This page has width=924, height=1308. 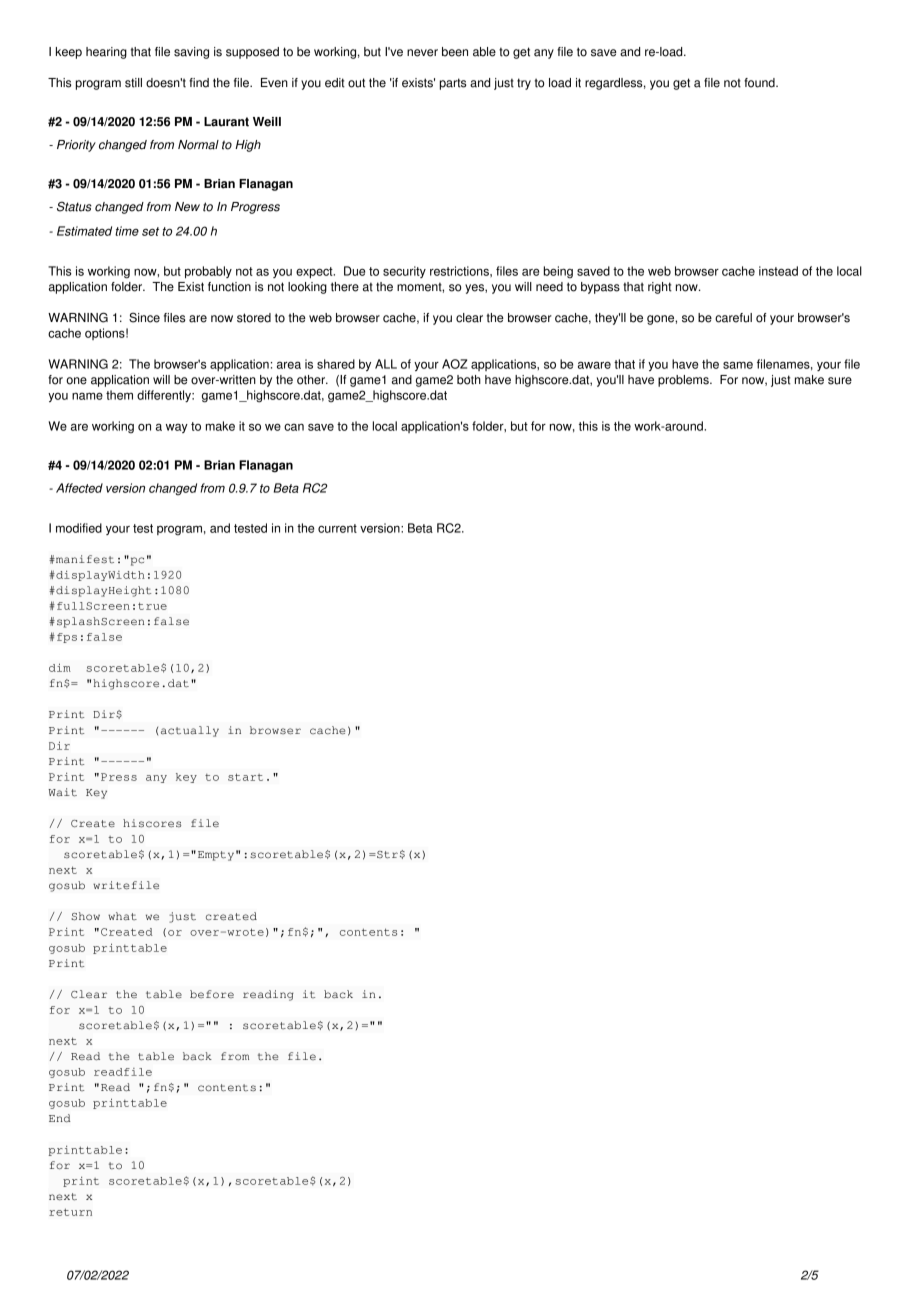 I want to click on before, so click(x=212, y=994).
